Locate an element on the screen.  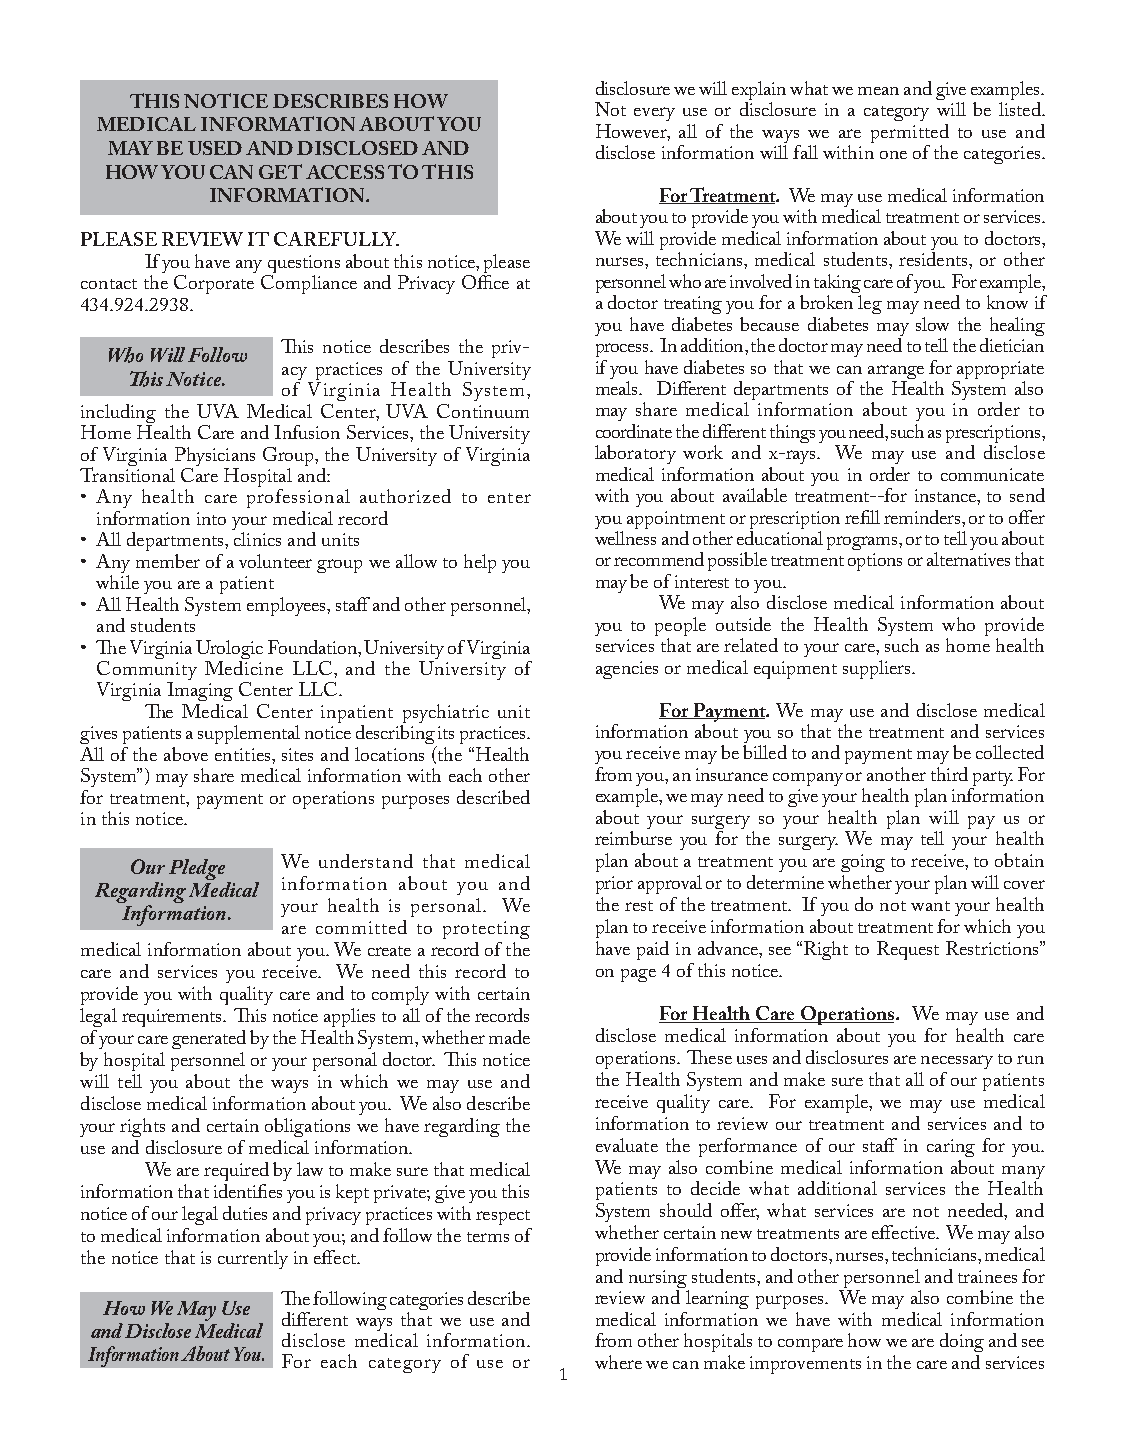
third is located at coordinates (949, 774).
